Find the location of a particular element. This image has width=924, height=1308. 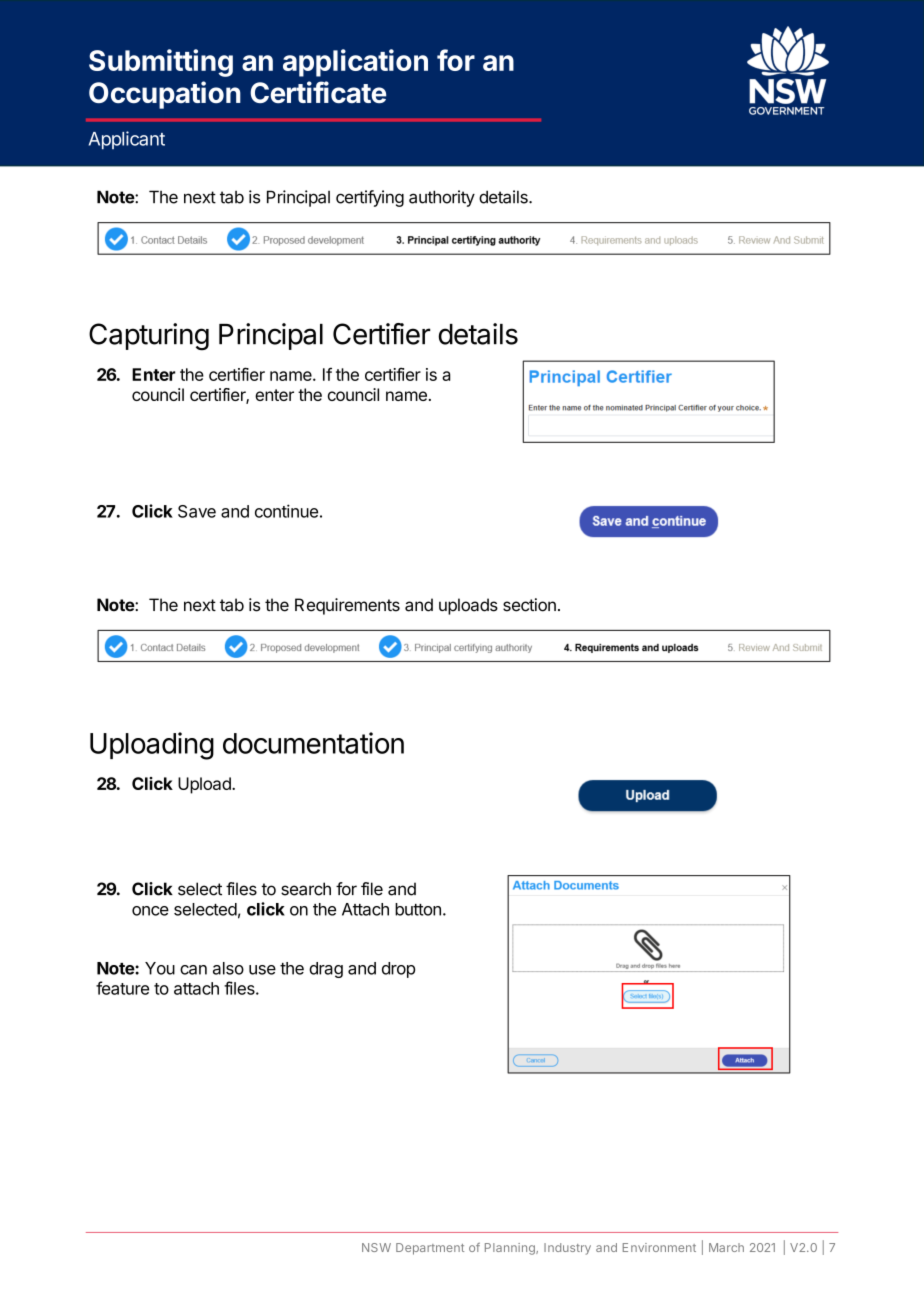

authority is located at coordinates (442, 198).
